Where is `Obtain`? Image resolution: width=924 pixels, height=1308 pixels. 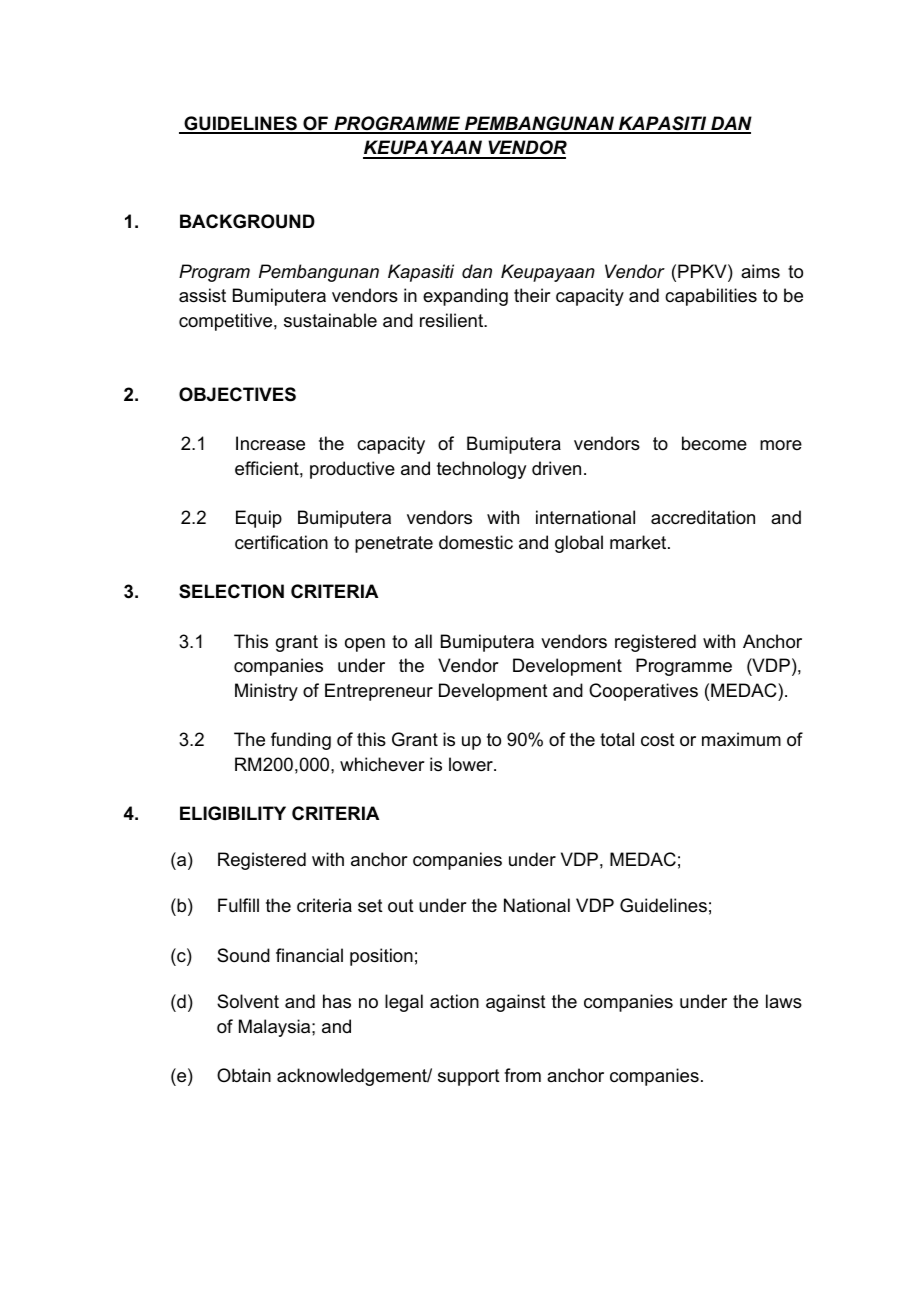 Obtain is located at coordinates (244, 1075).
